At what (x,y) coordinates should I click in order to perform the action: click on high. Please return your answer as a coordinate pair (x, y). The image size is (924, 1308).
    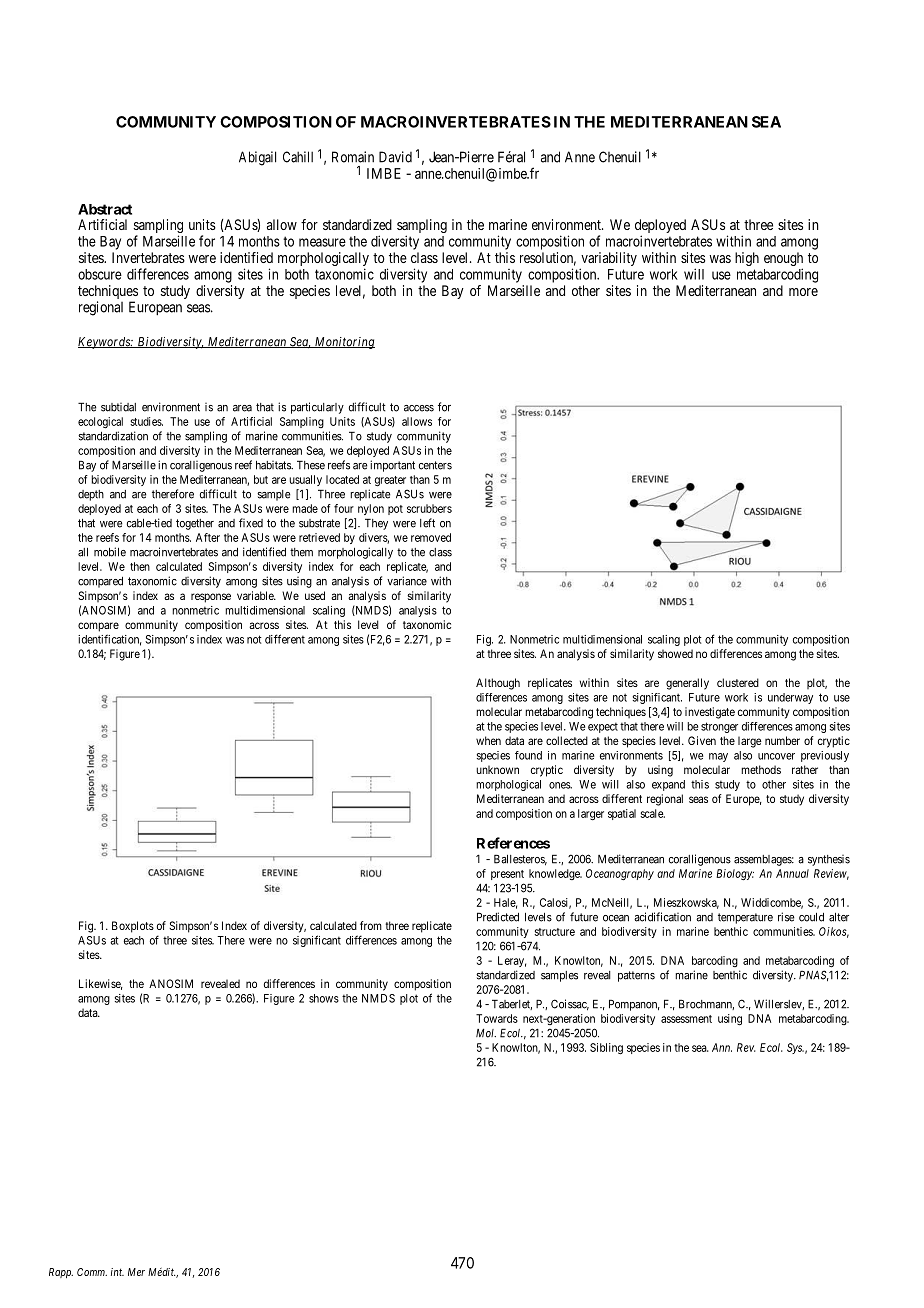
    Looking at the image, I should click on (747, 259).
